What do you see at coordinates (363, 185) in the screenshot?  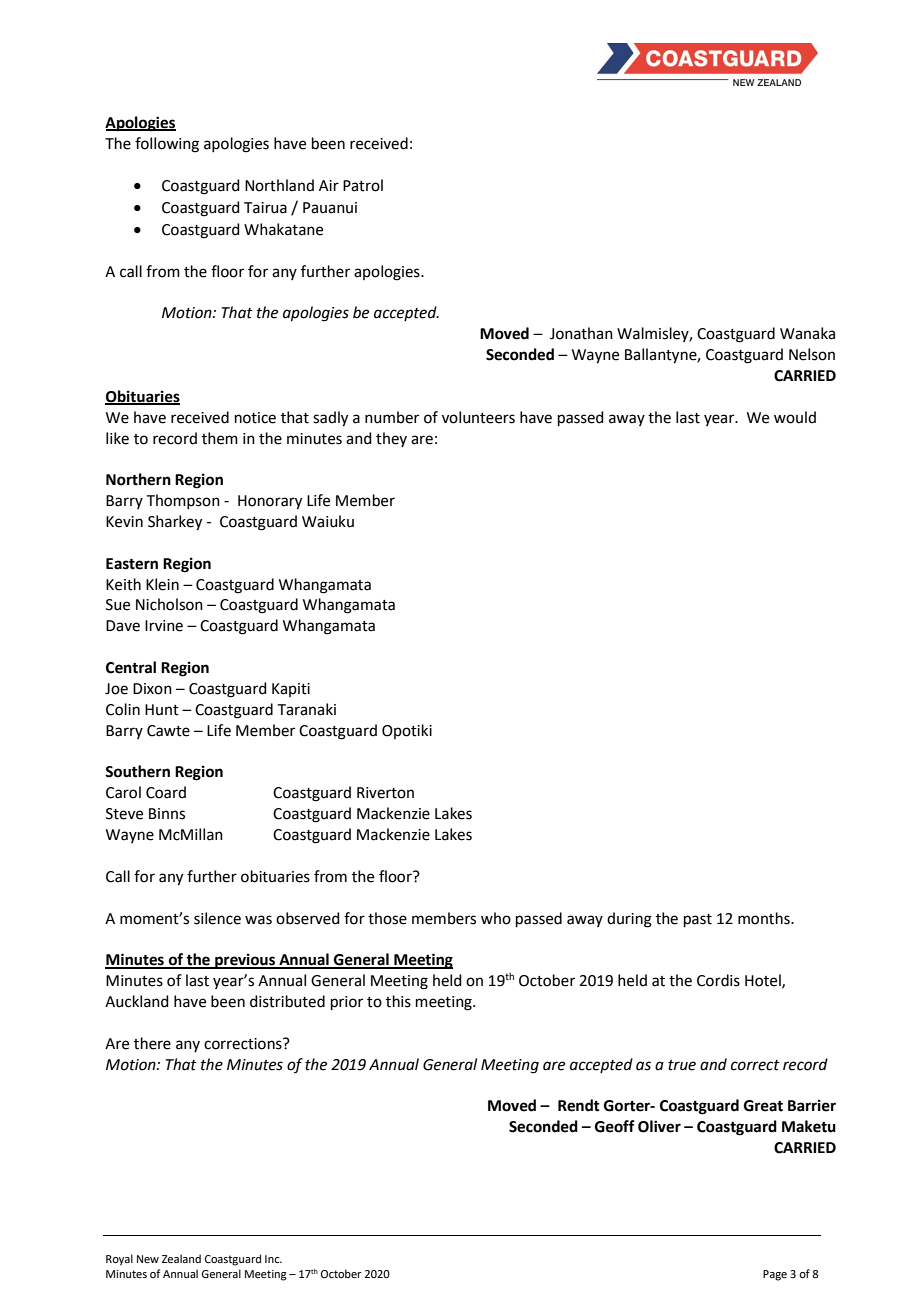 I see `Patrol` at bounding box center [363, 185].
